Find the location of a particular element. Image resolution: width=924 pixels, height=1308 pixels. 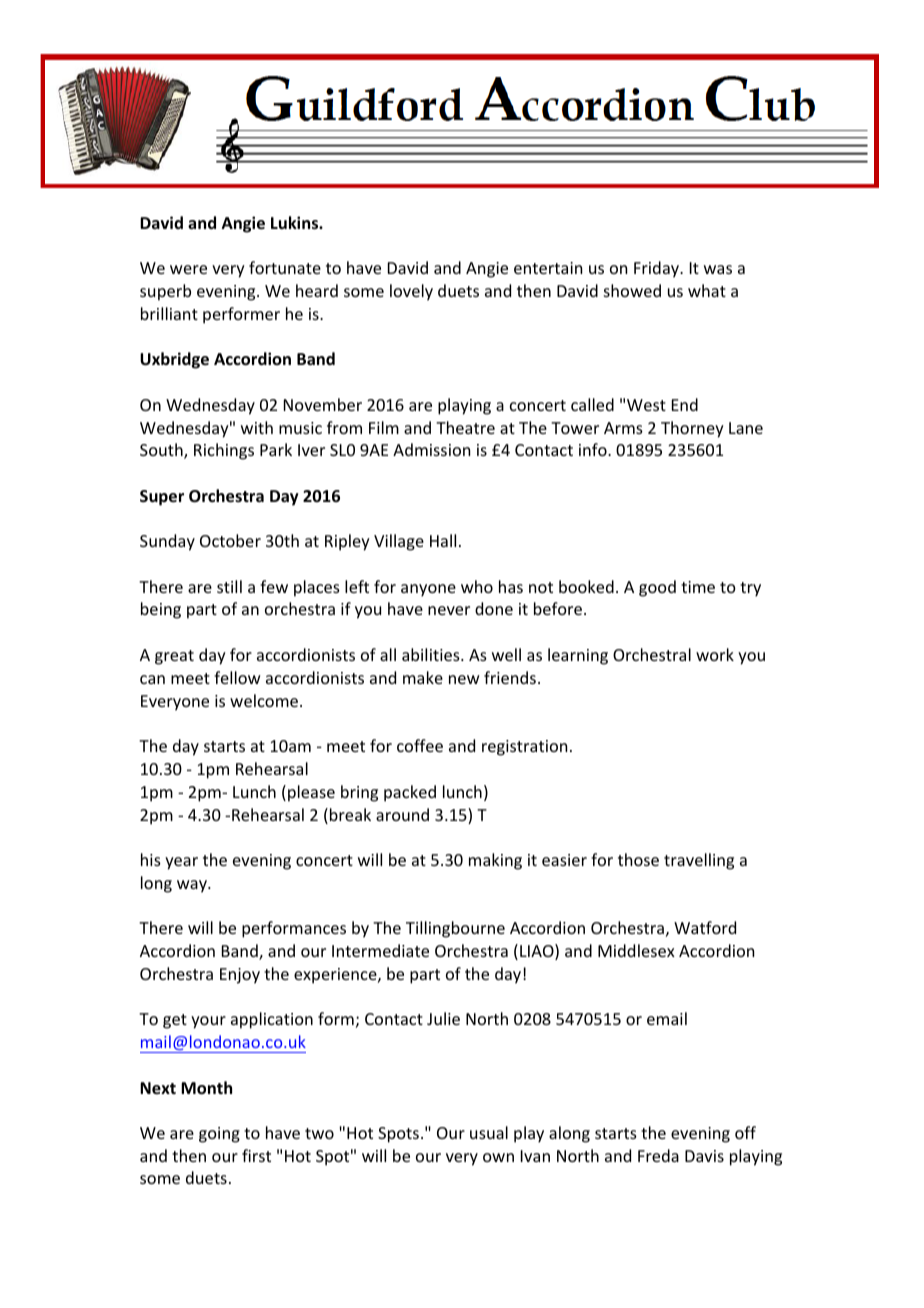

lovely is located at coordinates (411, 292).
